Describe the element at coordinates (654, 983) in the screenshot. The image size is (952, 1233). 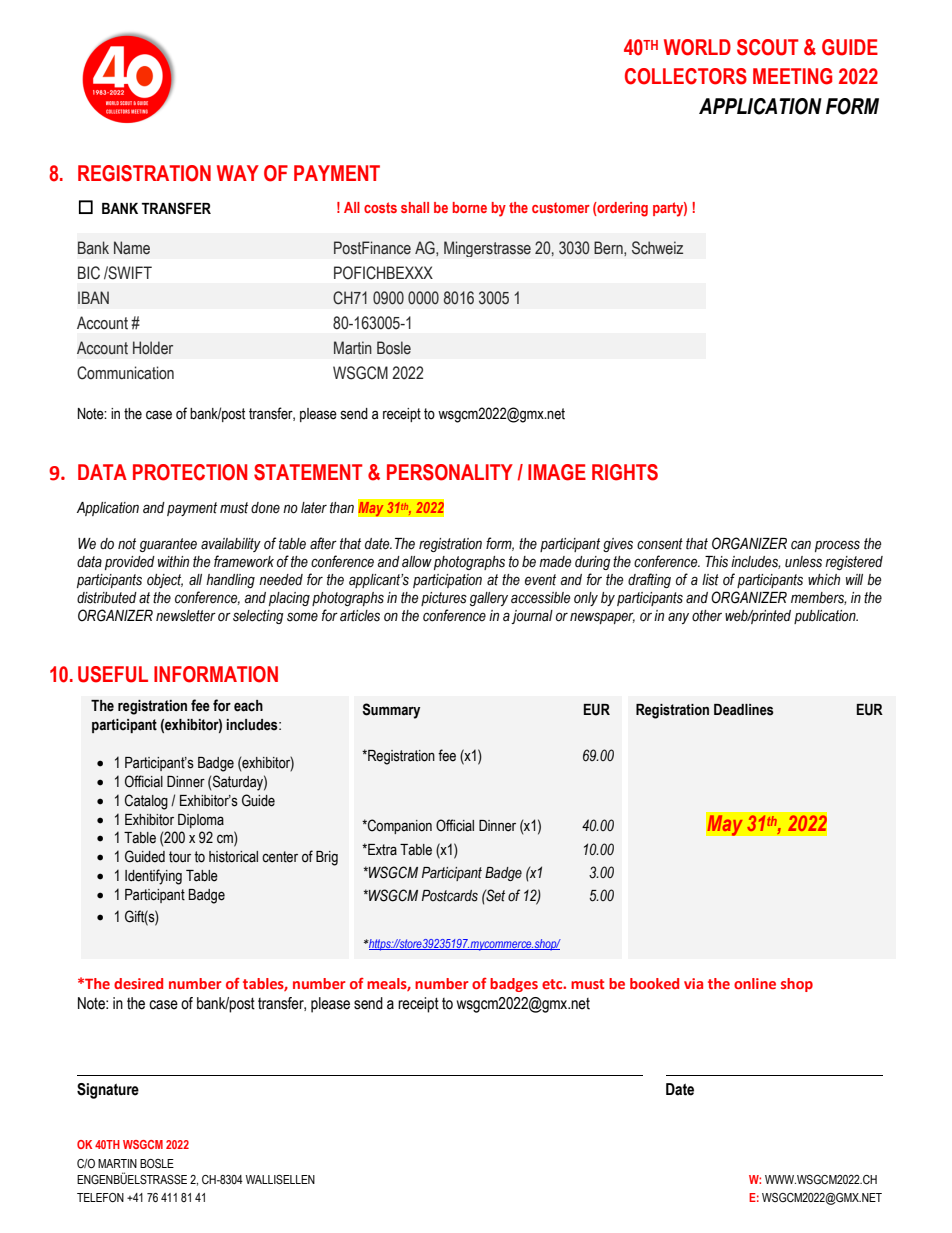
I see `booked` at that location.
